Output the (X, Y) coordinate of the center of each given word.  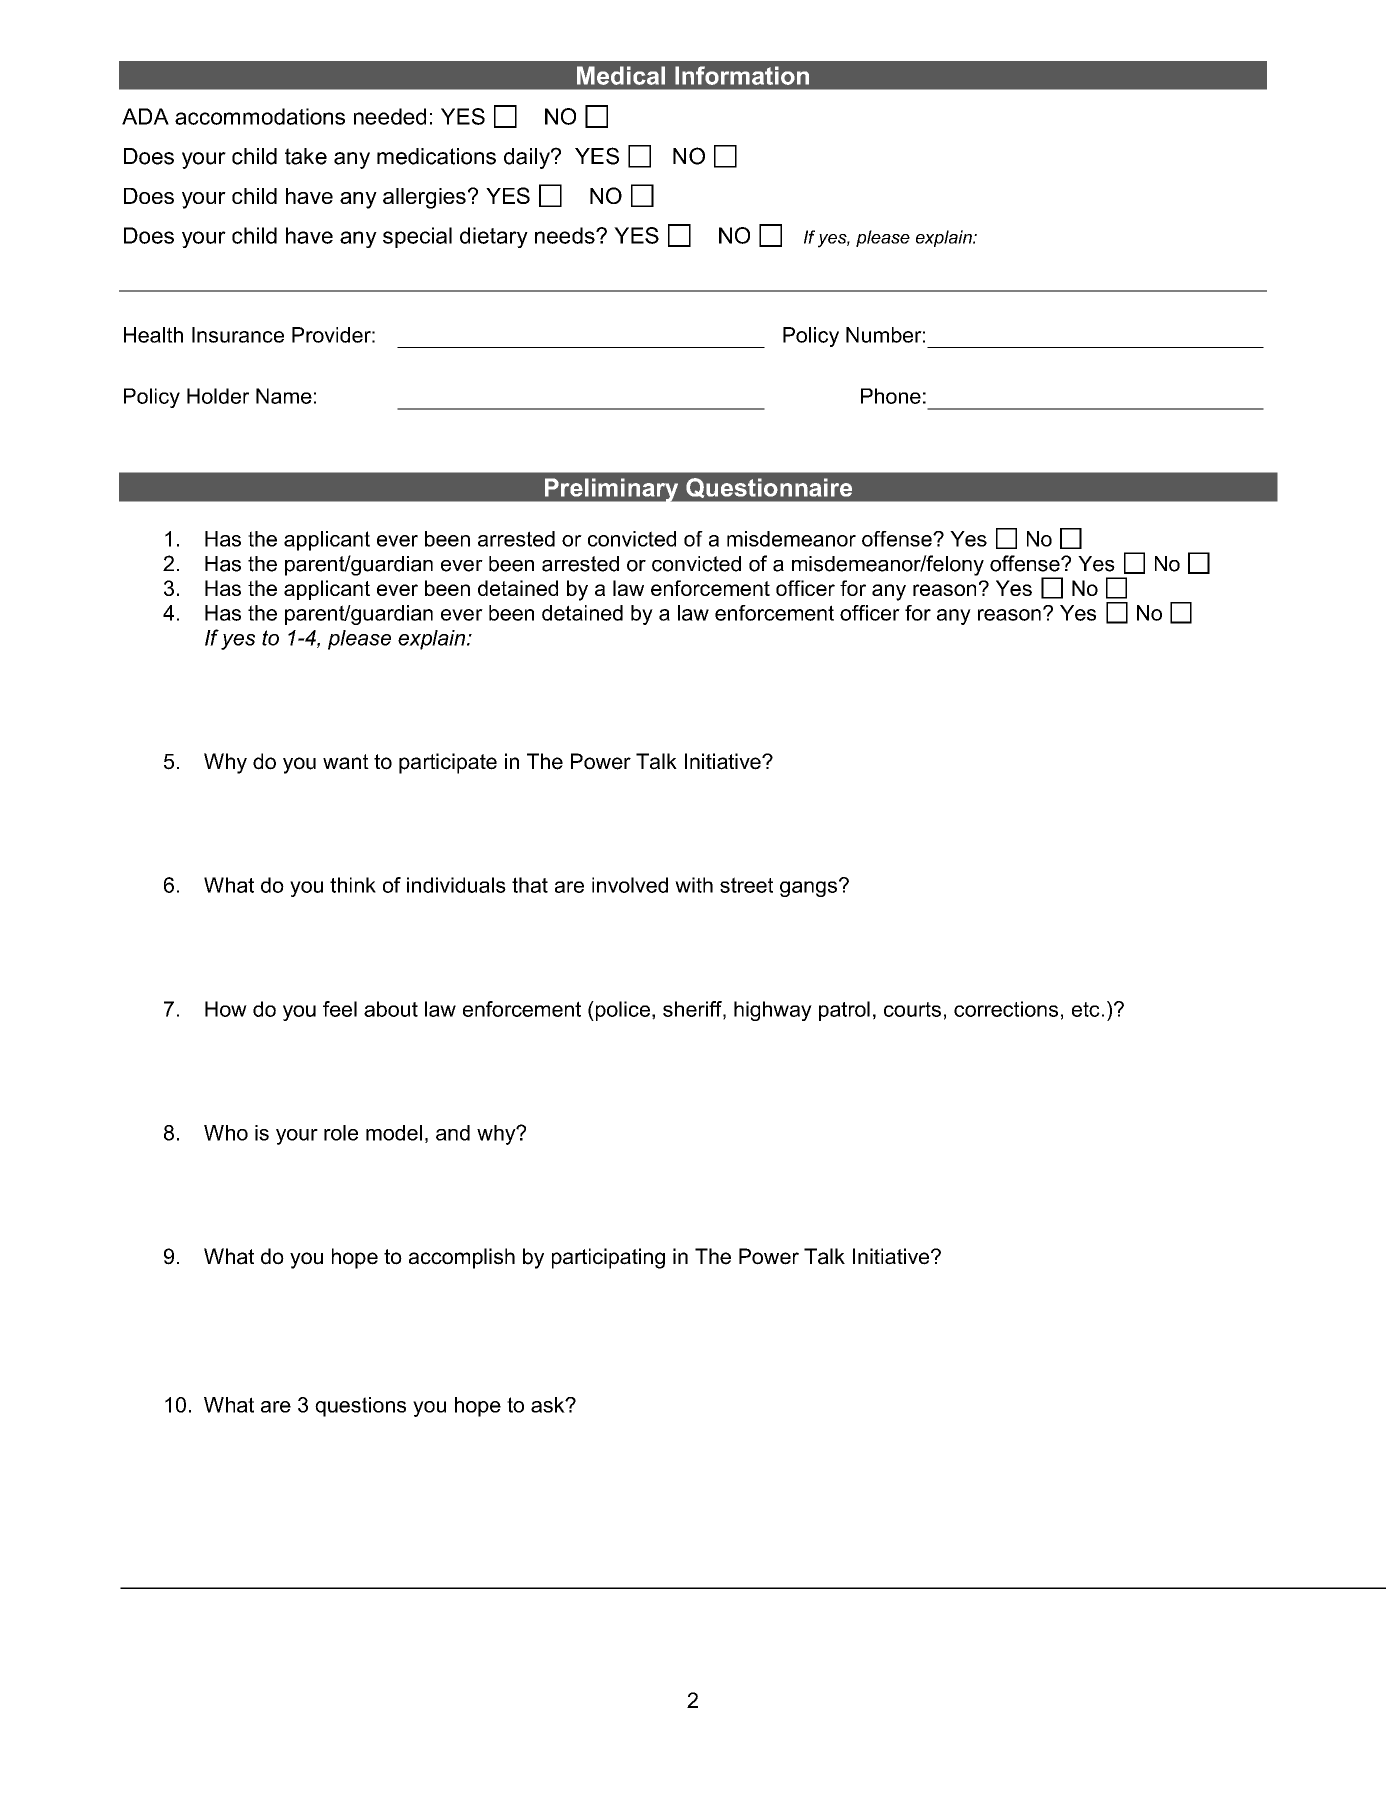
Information (742, 75)
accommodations (260, 116)
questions (360, 1407)
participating (608, 1258)
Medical (621, 75)
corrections (1006, 1009)
